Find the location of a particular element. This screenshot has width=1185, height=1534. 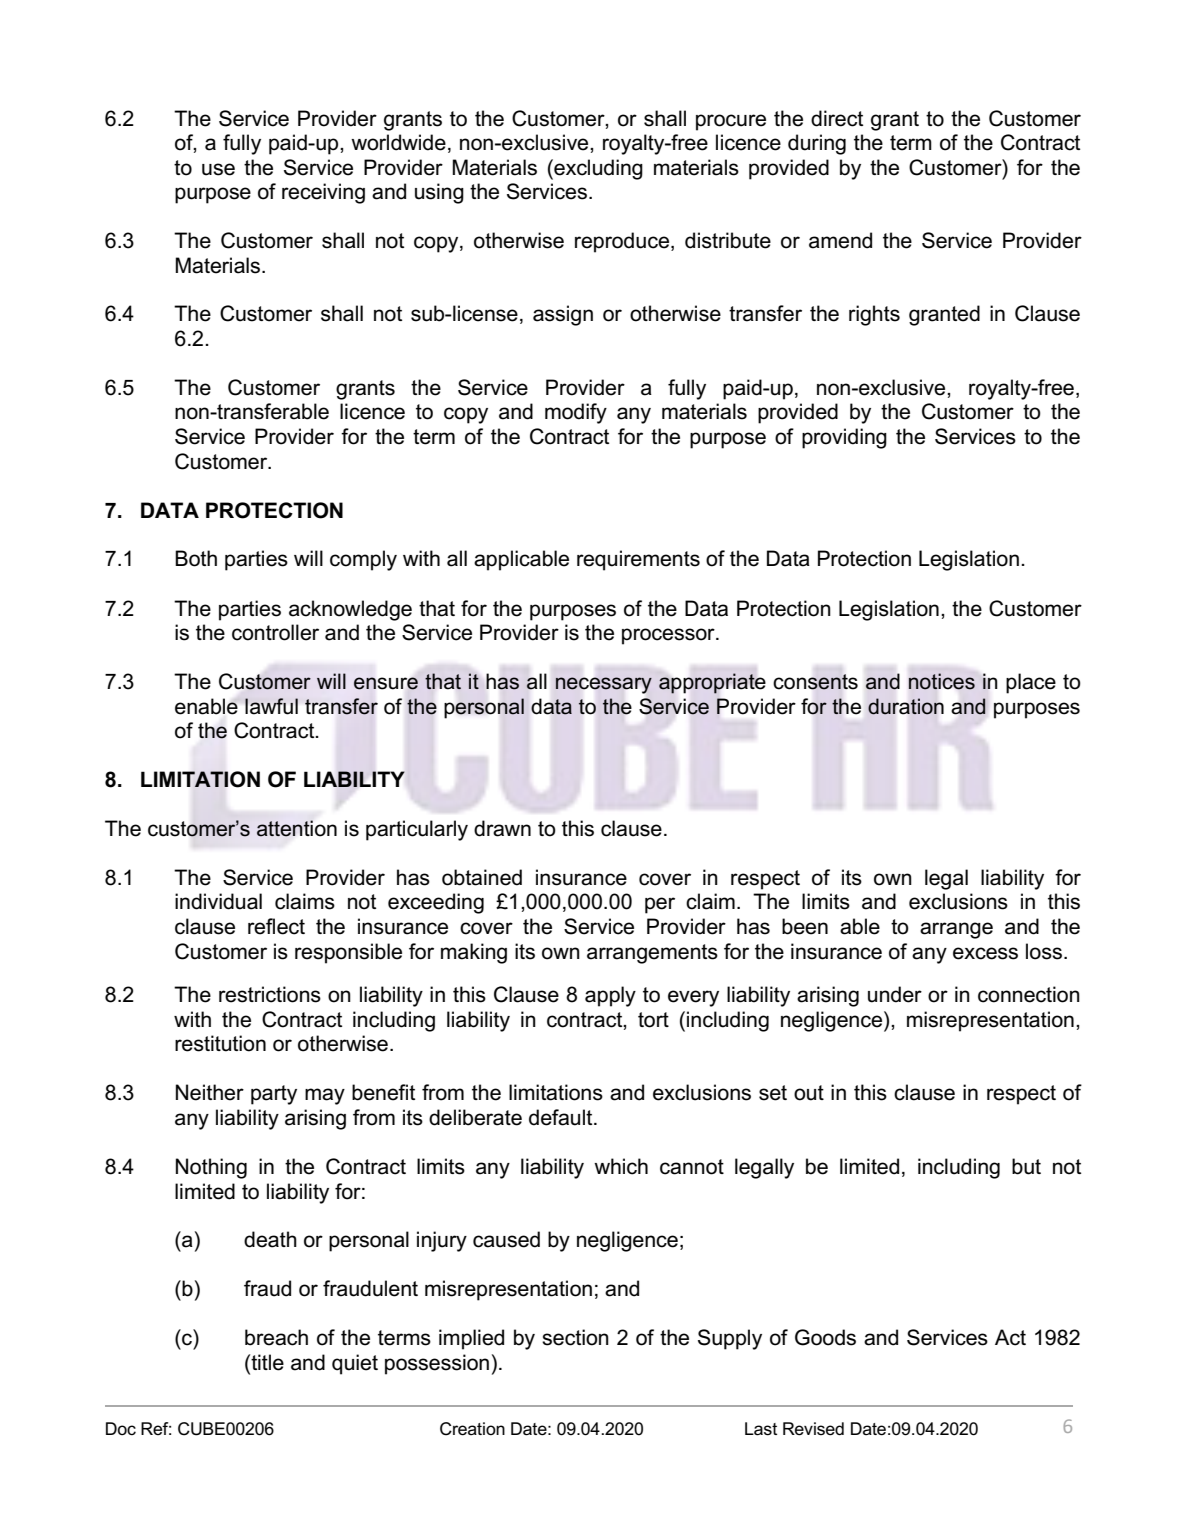

Both is located at coordinates (196, 558).
